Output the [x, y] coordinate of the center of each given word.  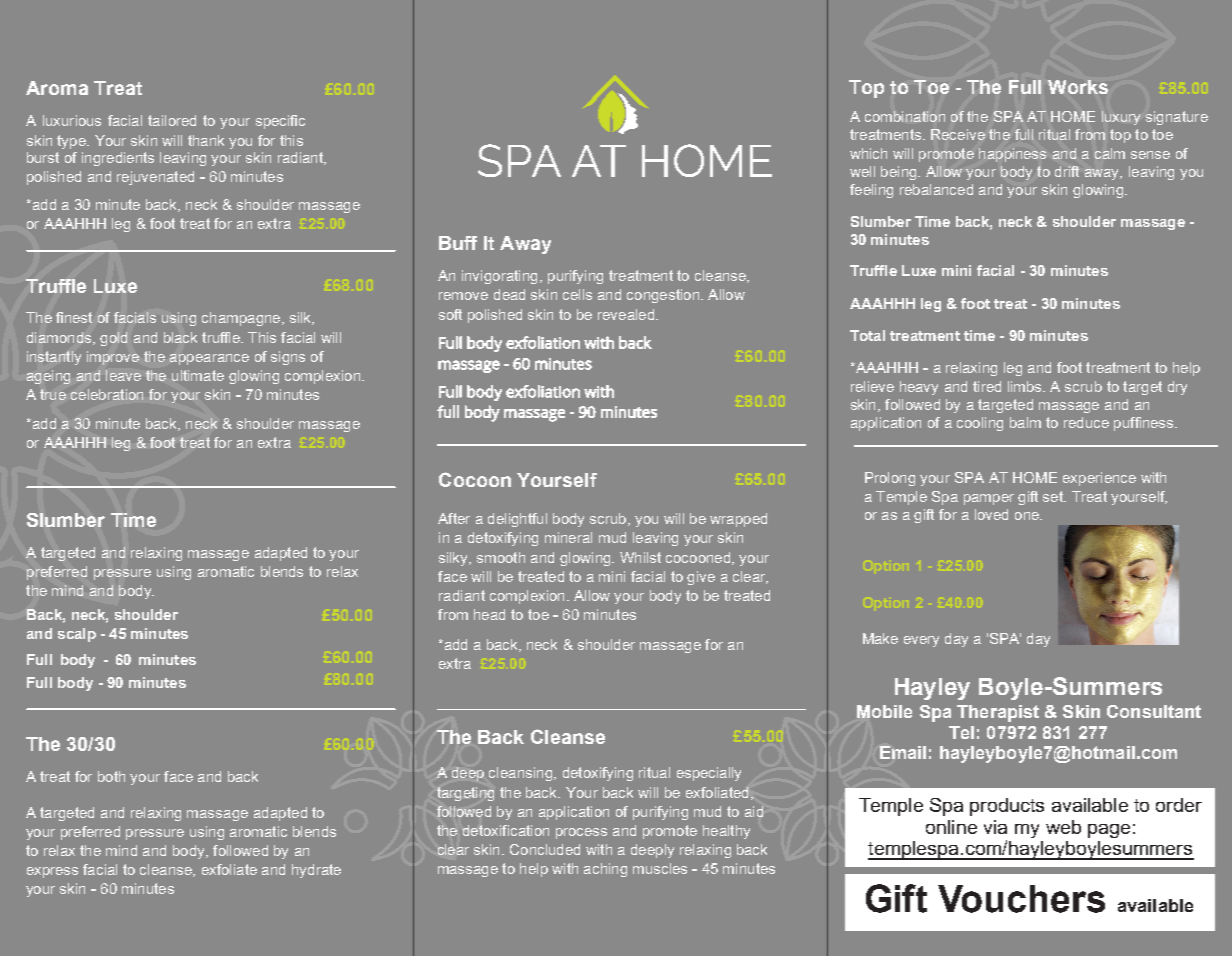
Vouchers [1021, 899]
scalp [77, 635]
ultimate [198, 375]
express [52, 872]
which [868, 153]
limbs [1026, 386]
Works [1078, 87]
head [489, 614]
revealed [627, 314]
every [921, 641]
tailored [172, 120]
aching [605, 870]
